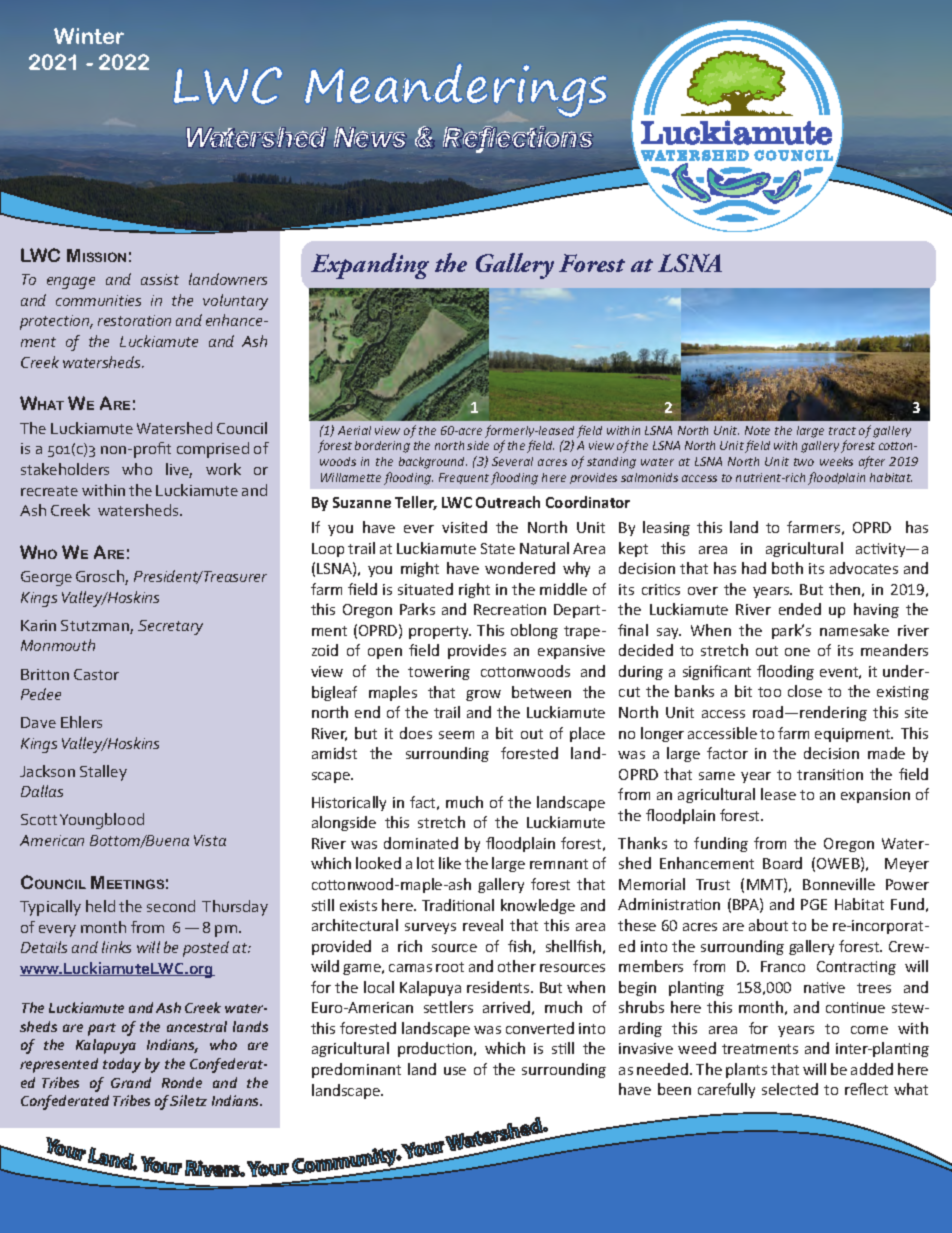 The image size is (952, 1233). Describe the element at coordinates (455, 90) in the image. I see `Meanderings` at that location.
